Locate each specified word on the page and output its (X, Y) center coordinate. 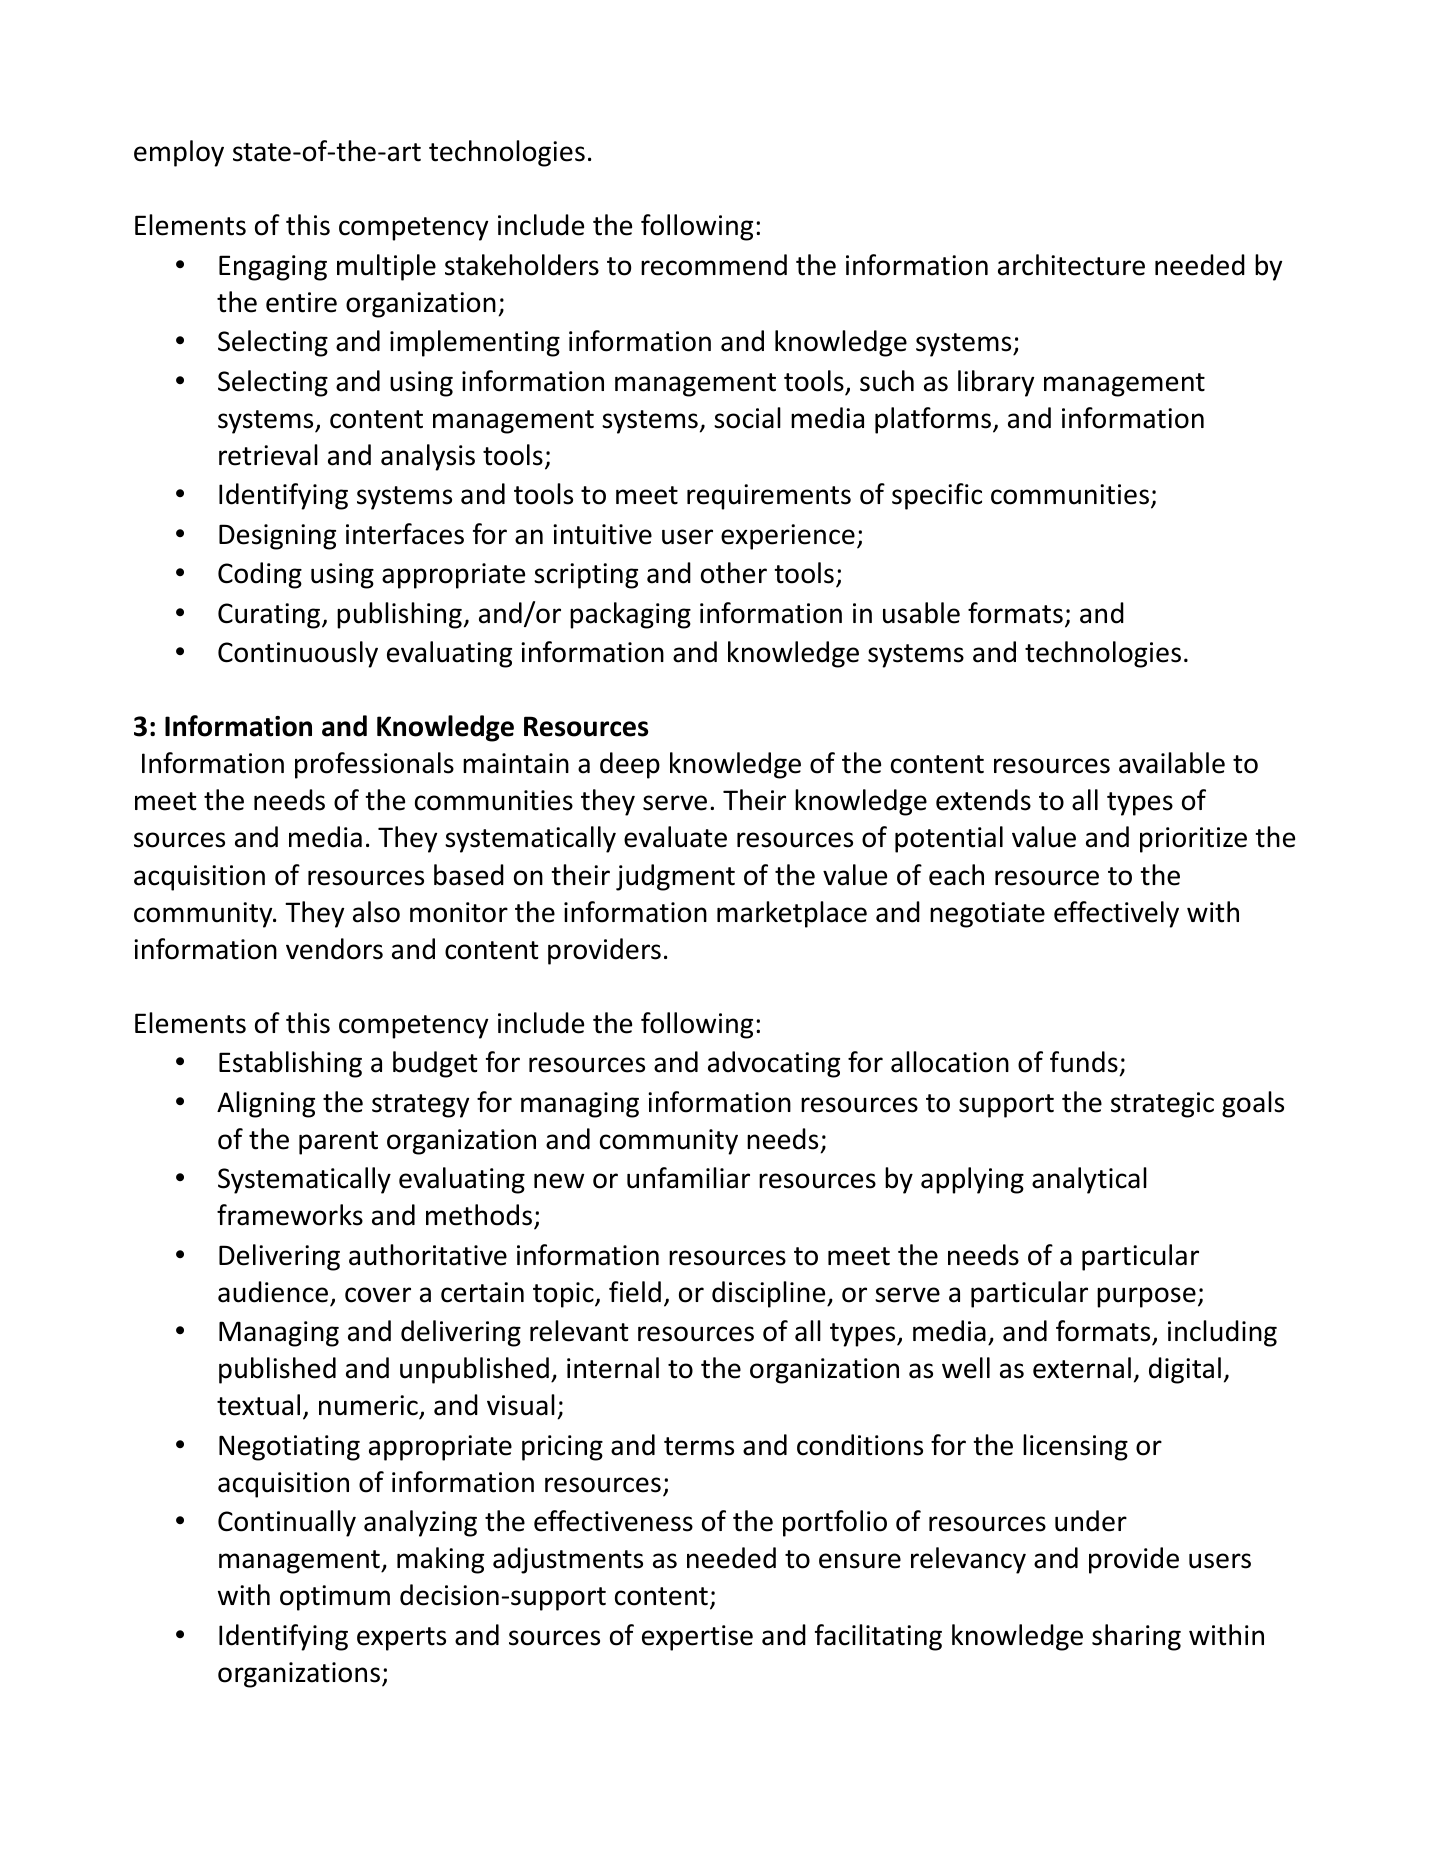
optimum (335, 1598)
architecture (1071, 265)
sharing (1136, 1637)
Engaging (273, 268)
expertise (697, 1638)
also (376, 912)
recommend (714, 265)
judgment (675, 877)
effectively (1116, 914)
